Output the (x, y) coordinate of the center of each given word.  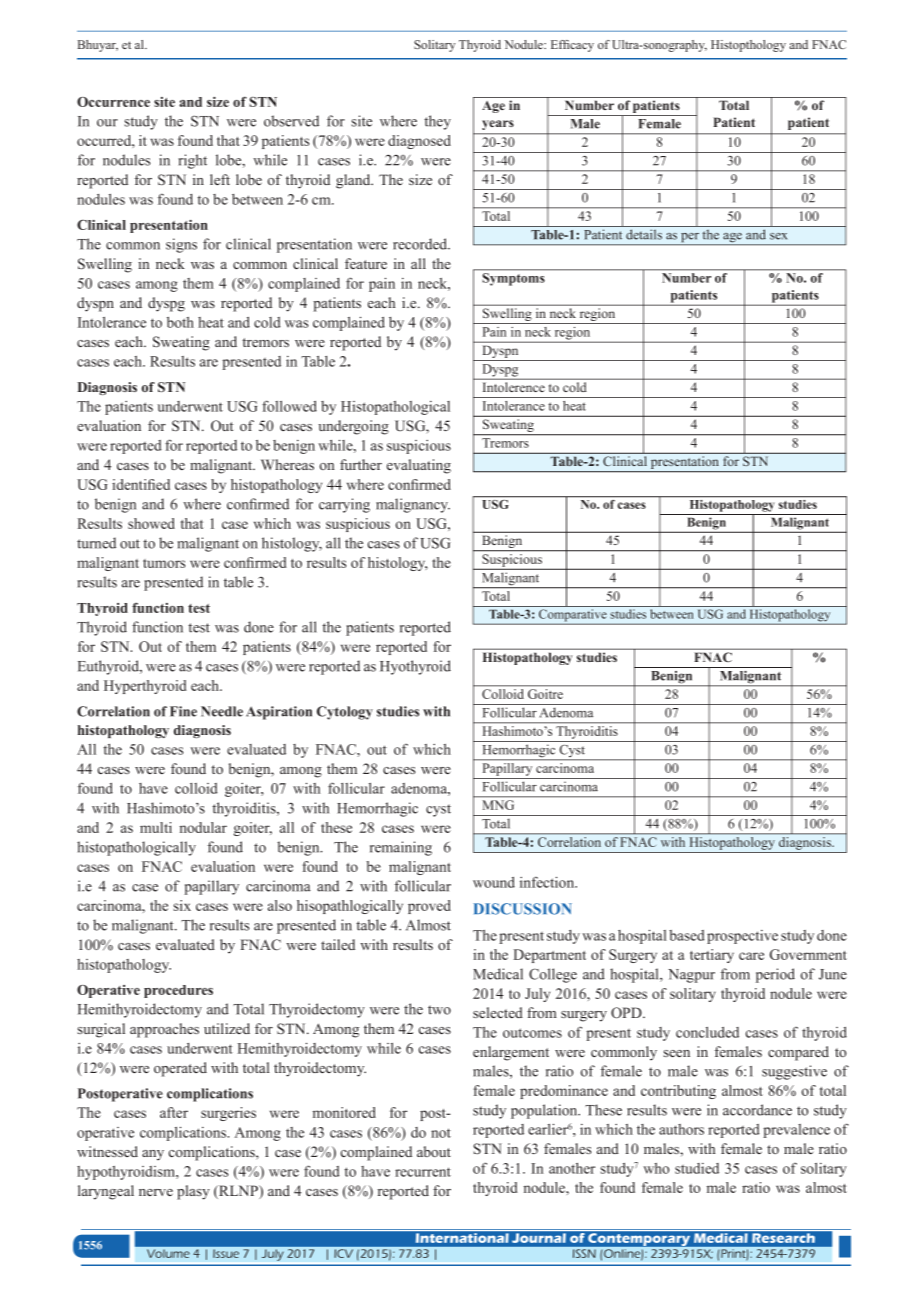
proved (429, 907)
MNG (498, 805)
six (182, 905)
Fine (183, 711)
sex (778, 236)
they (437, 122)
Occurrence (113, 102)
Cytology (345, 713)
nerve (156, 1192)
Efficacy (572, 46)
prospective (742, 937)
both (180, 322)
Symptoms (514, 279)
